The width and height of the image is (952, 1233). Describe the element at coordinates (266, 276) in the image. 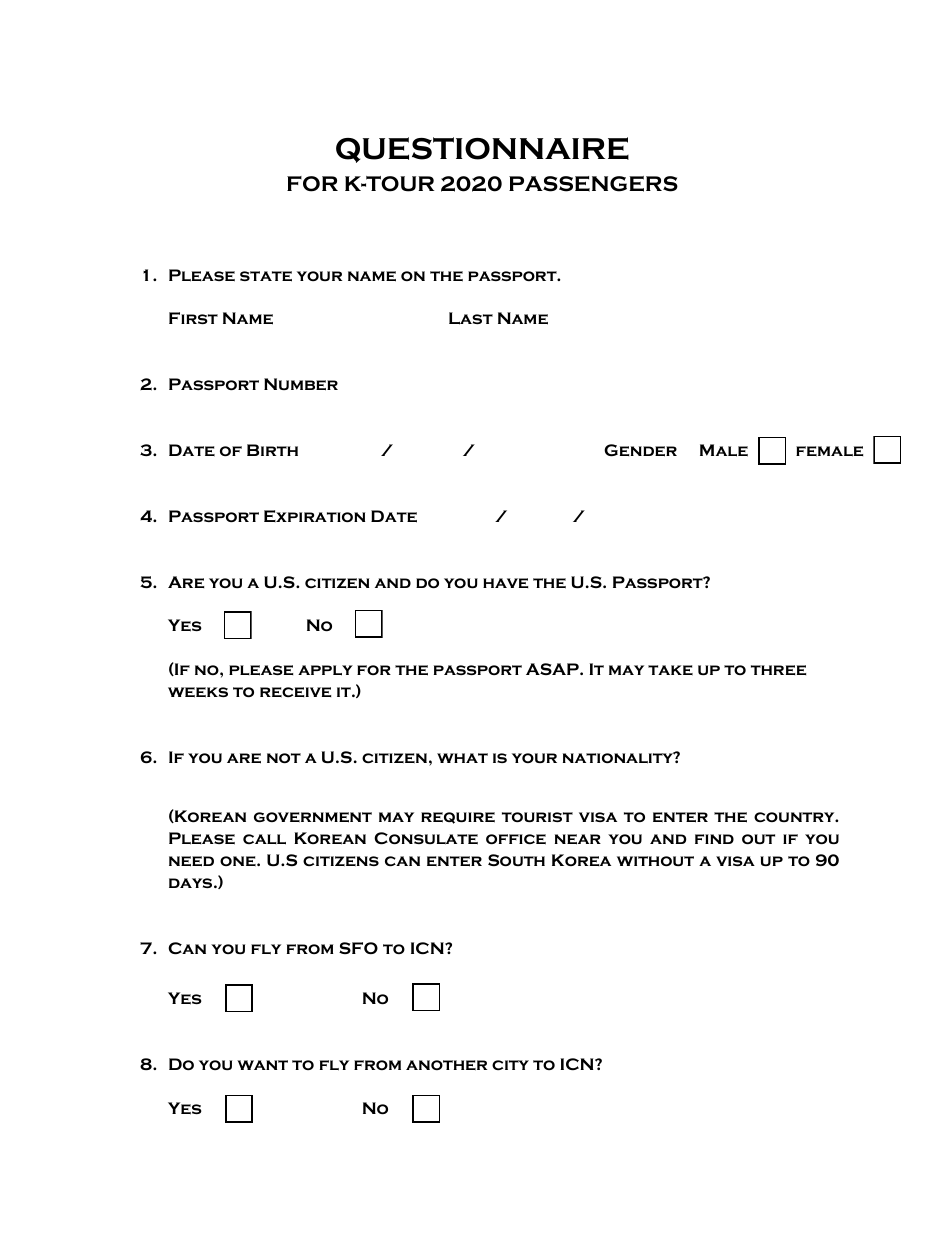

I see `state` at that location.
